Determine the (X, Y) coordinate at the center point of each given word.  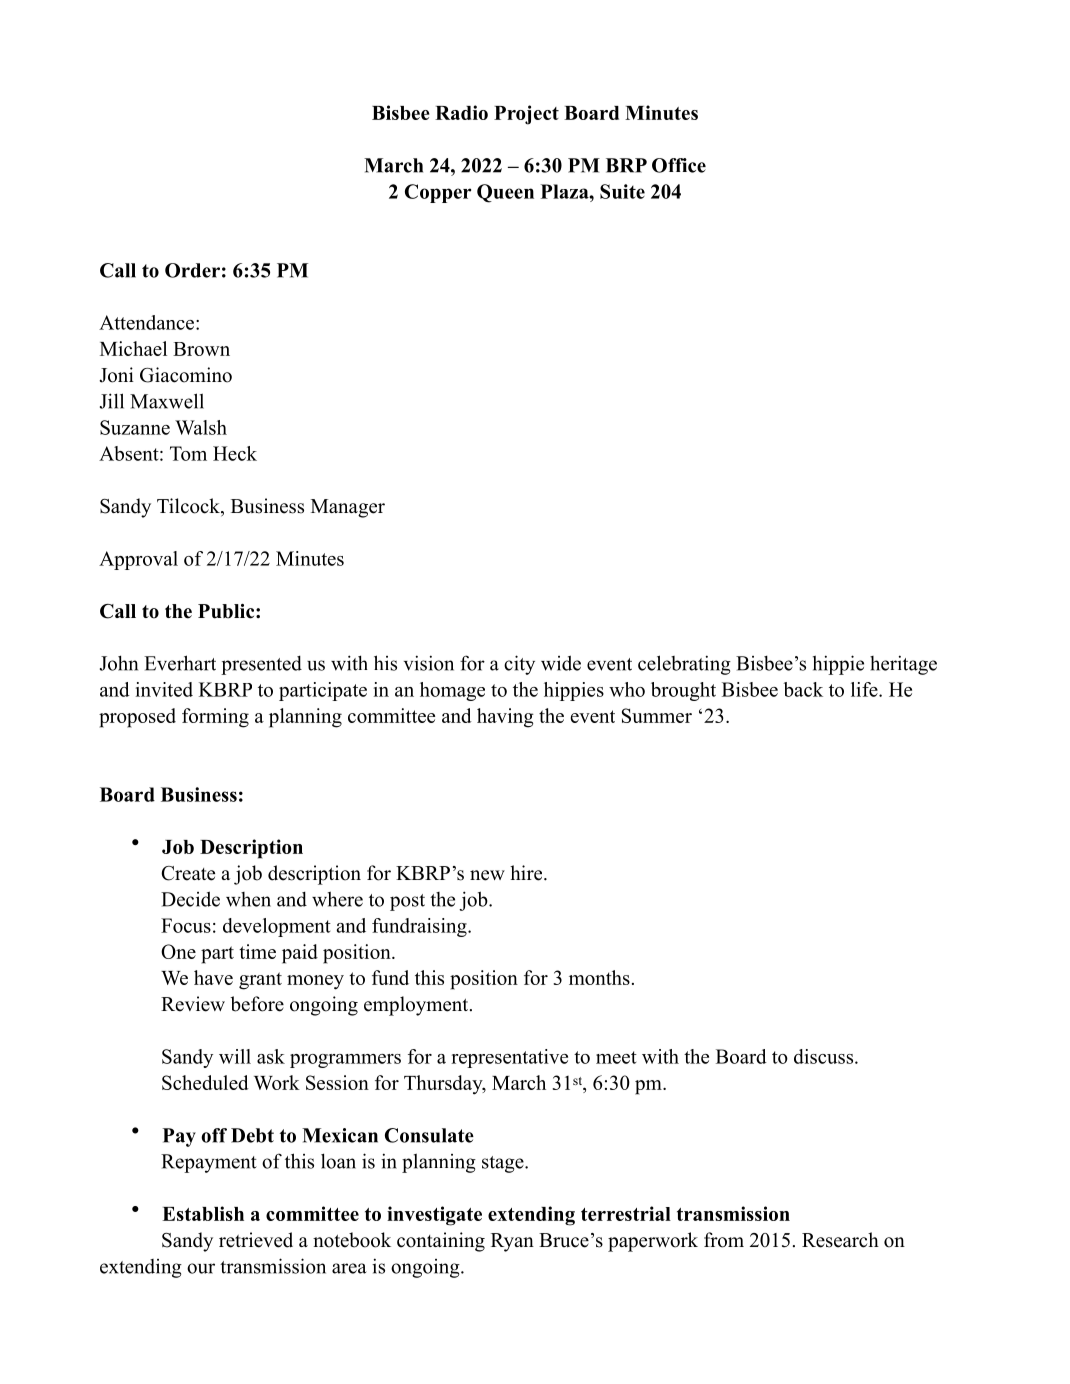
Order (192, 270)
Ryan (512, 1242)
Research (840, 1240)
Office (679, 165)
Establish (203, 1213)
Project (526, 115)
